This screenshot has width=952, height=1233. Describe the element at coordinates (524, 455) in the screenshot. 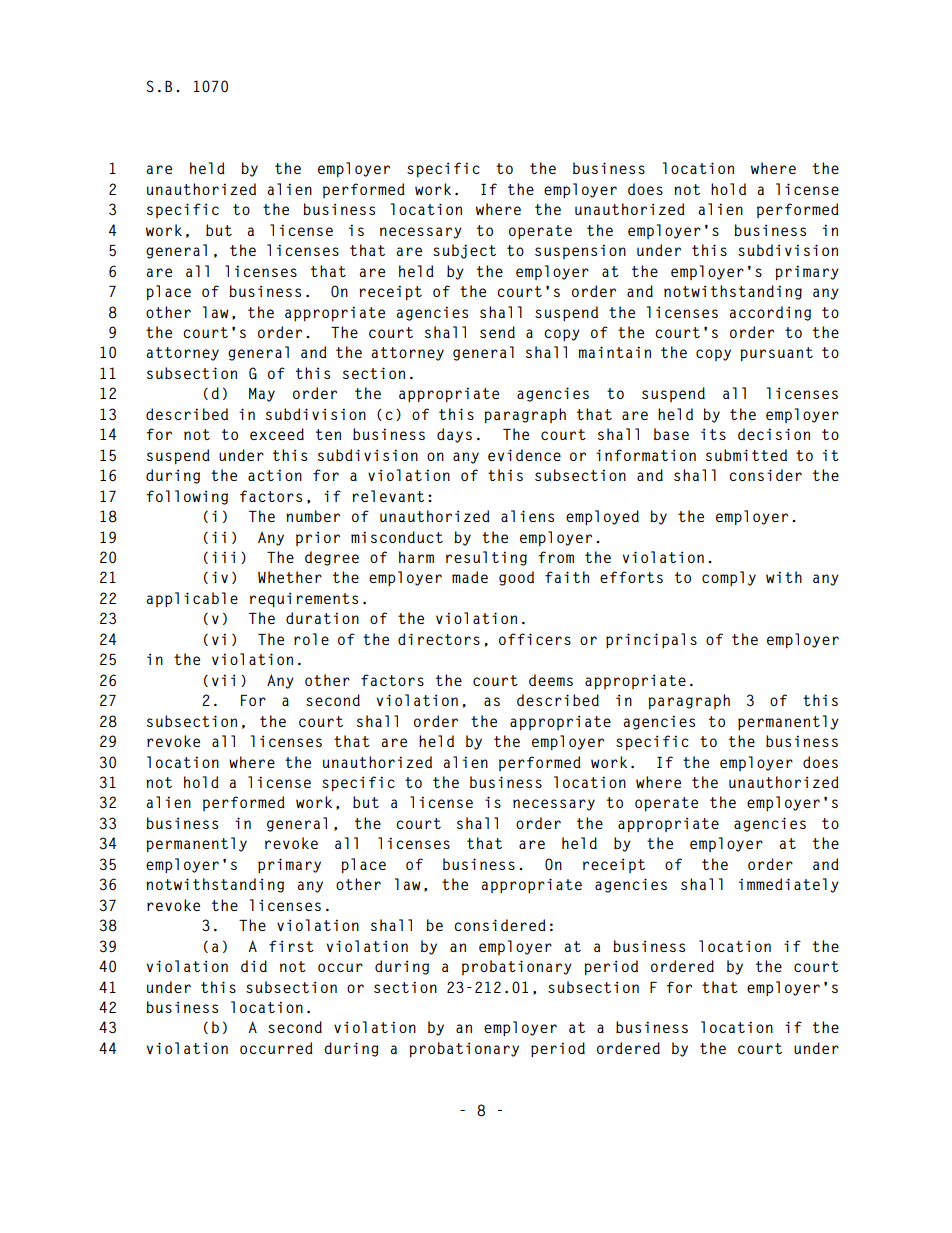

I see `evidence` at that location.
